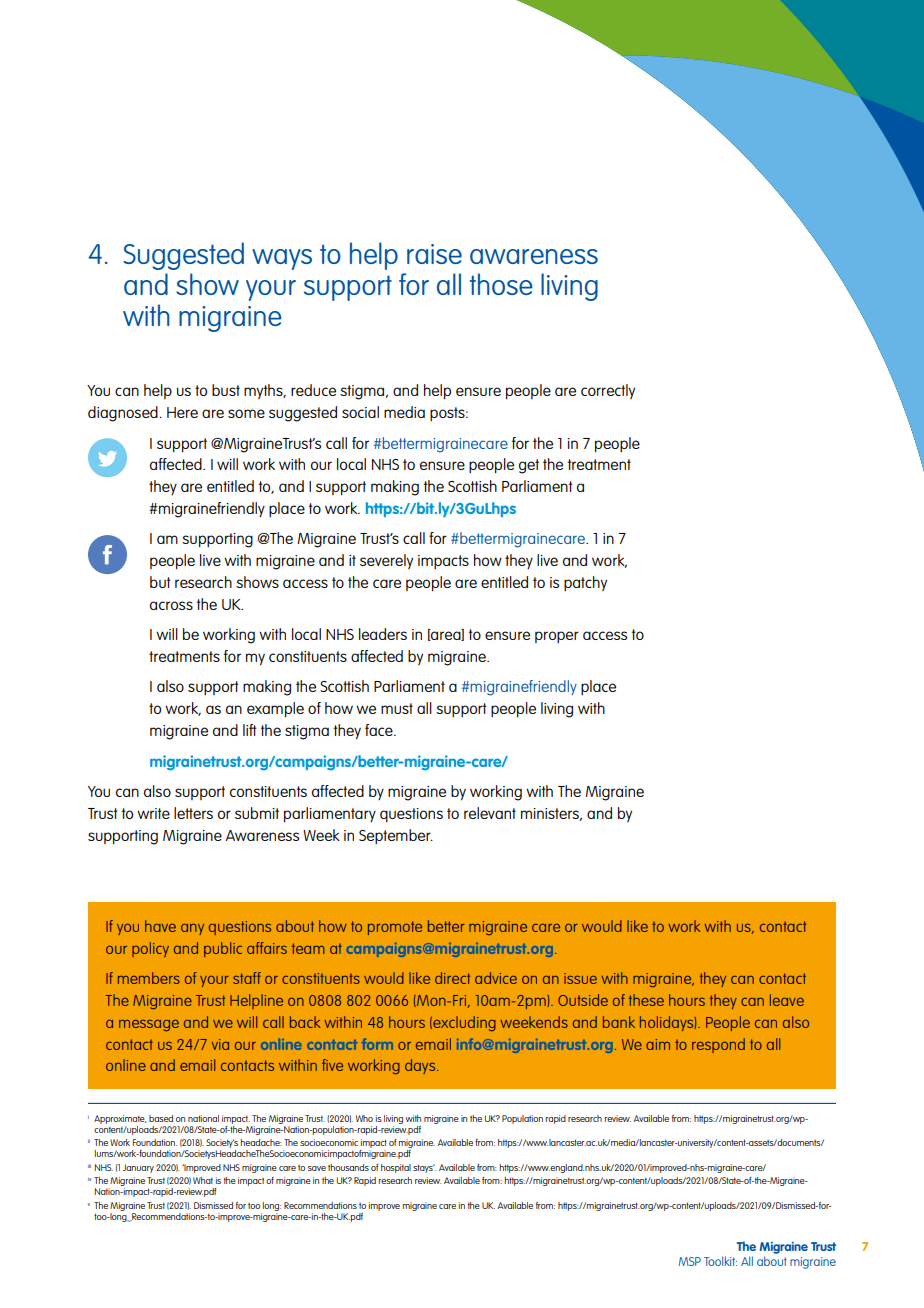  I want to click on ways, so click(282, 259).
